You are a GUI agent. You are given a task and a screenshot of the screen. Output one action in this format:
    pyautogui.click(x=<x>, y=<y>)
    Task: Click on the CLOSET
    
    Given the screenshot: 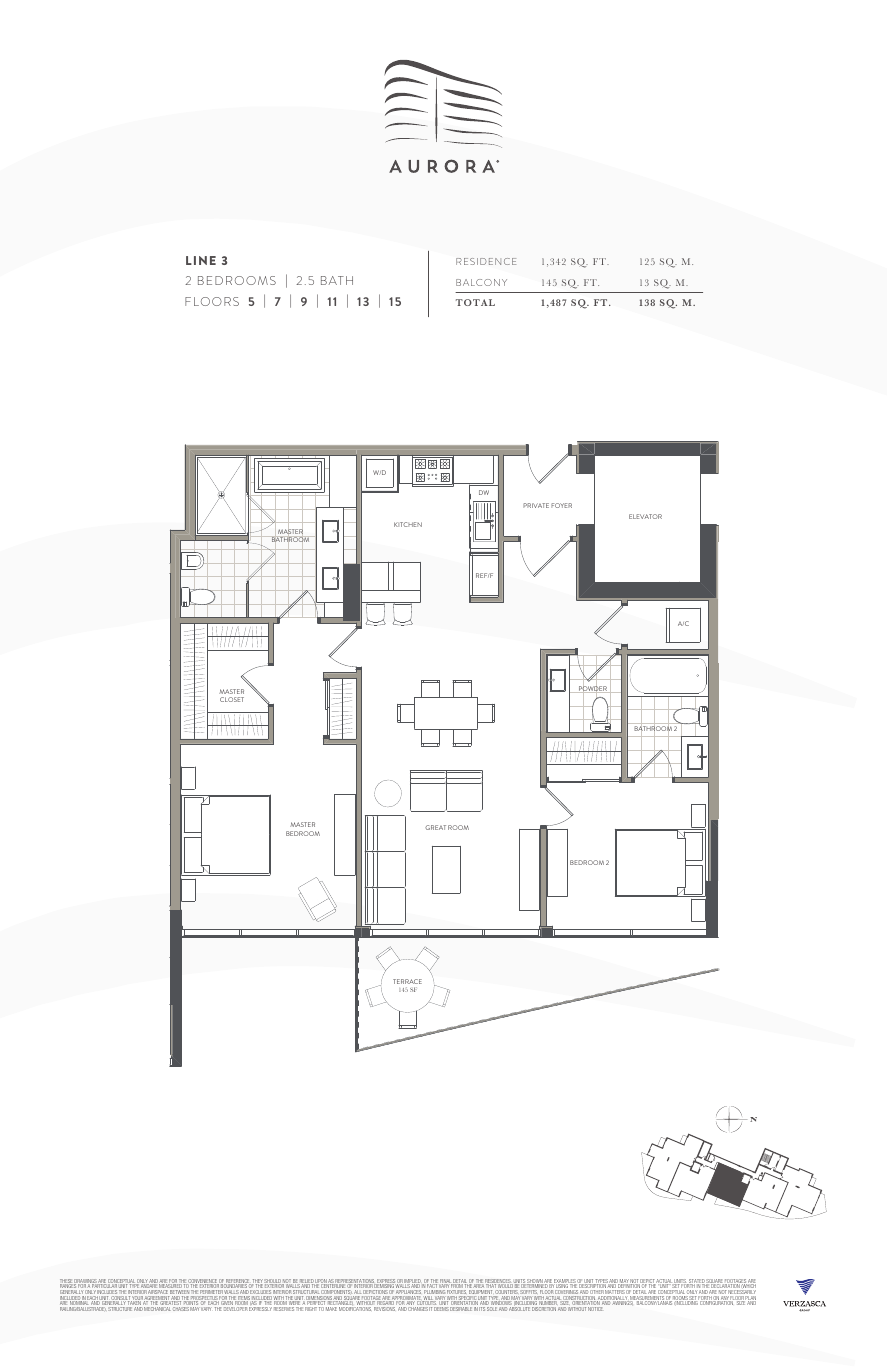 What is the action you would take?
    pyautogui.click(x=232, y=699)
